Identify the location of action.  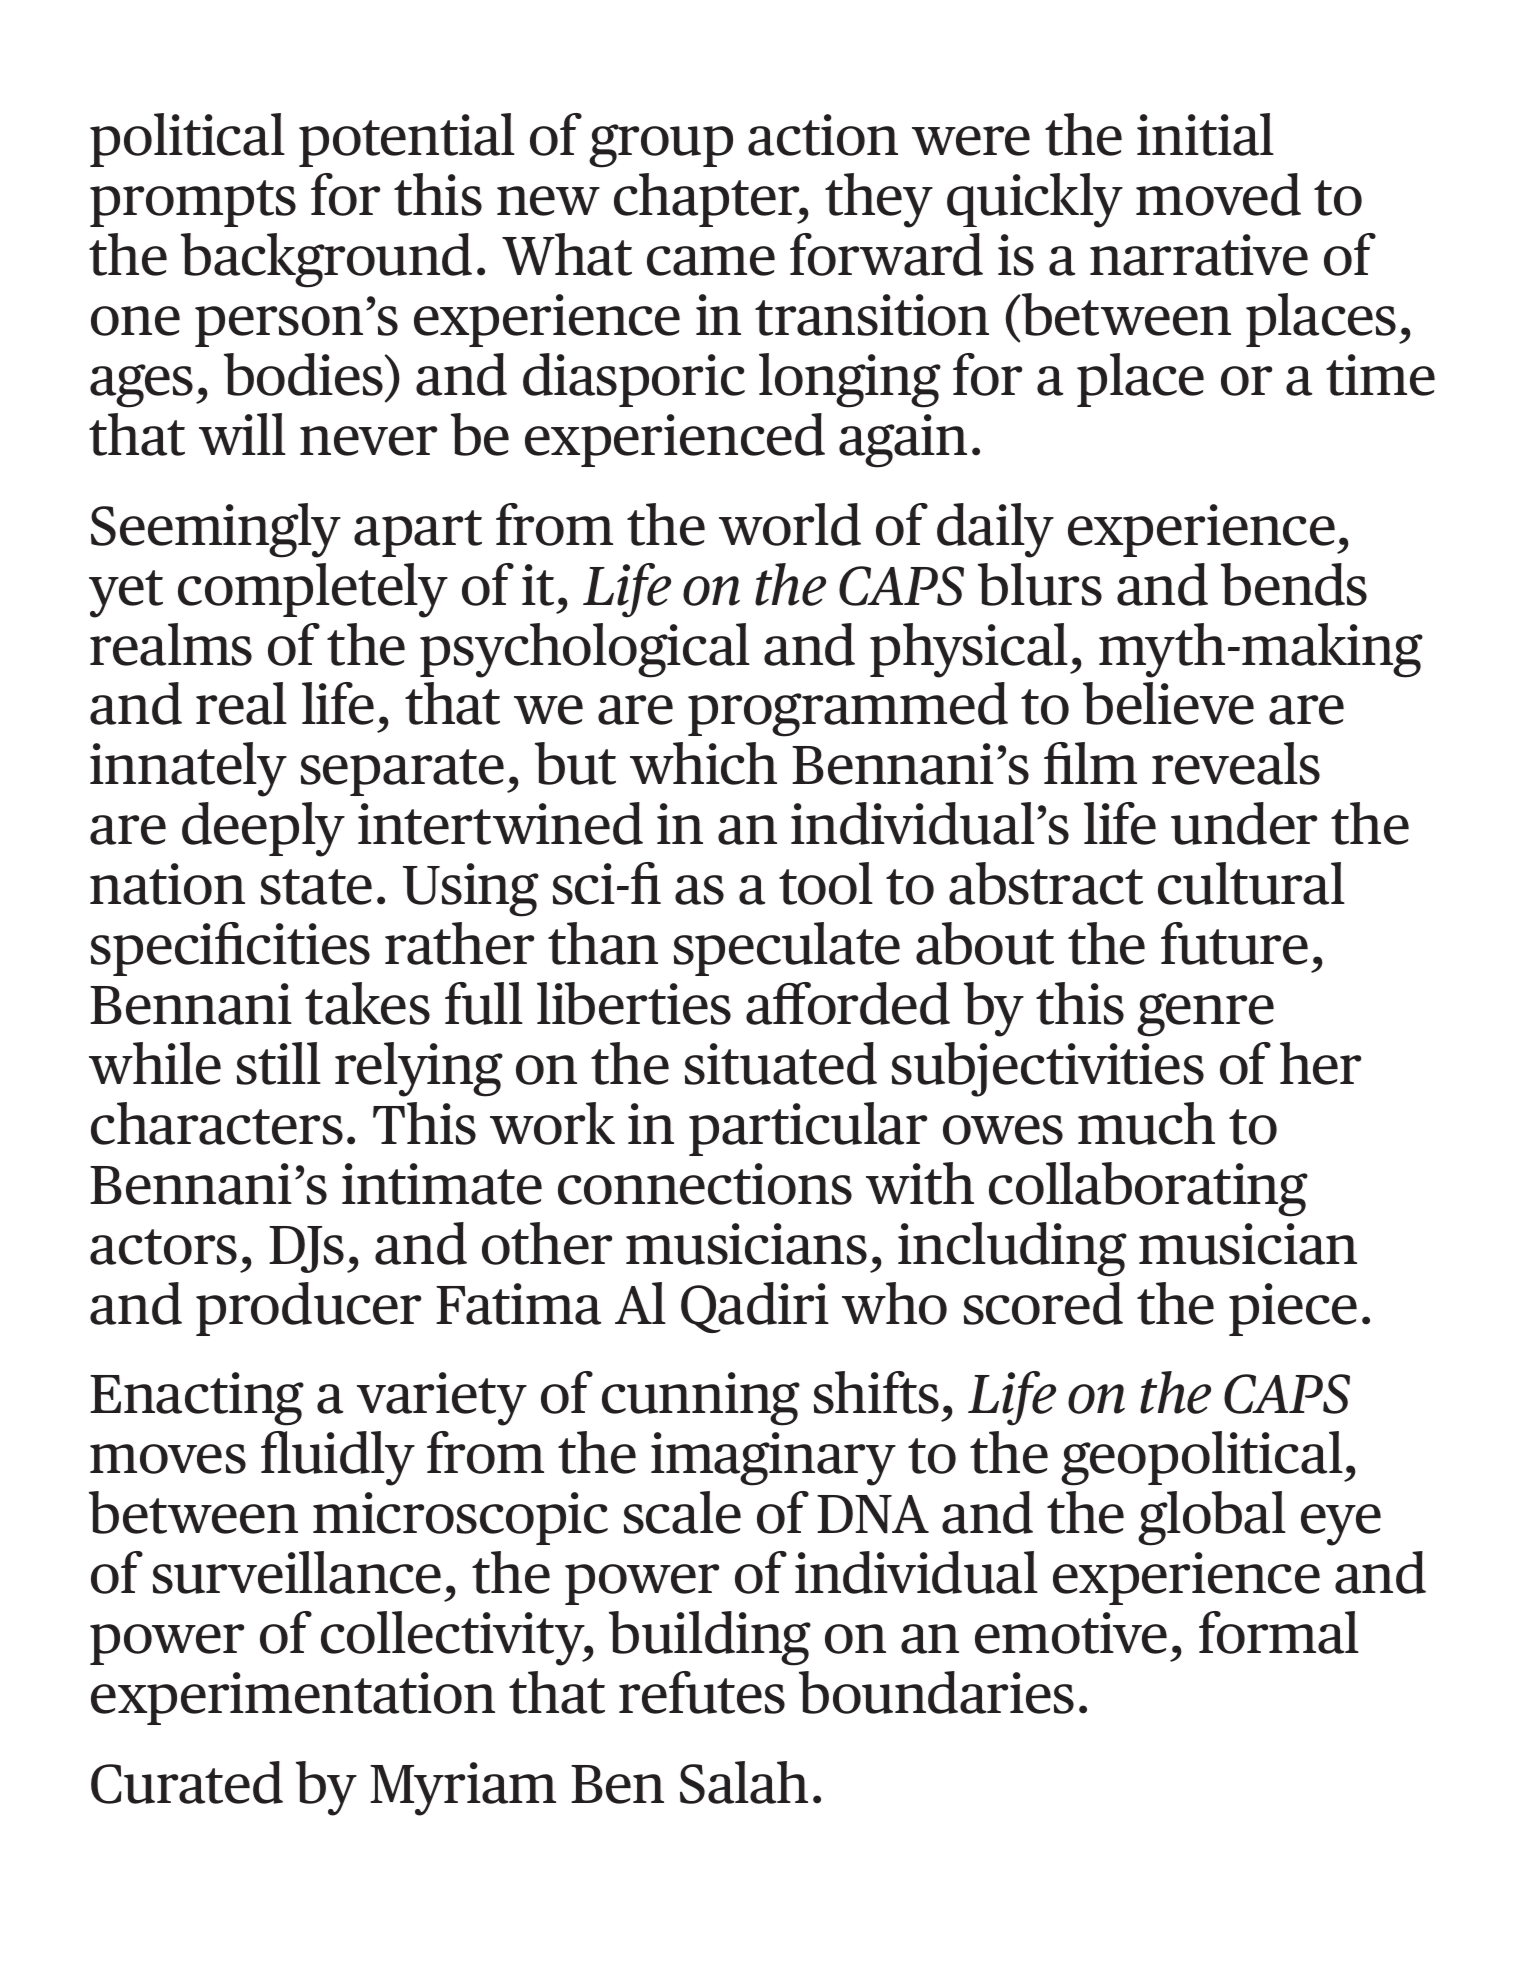
(823, 135).
